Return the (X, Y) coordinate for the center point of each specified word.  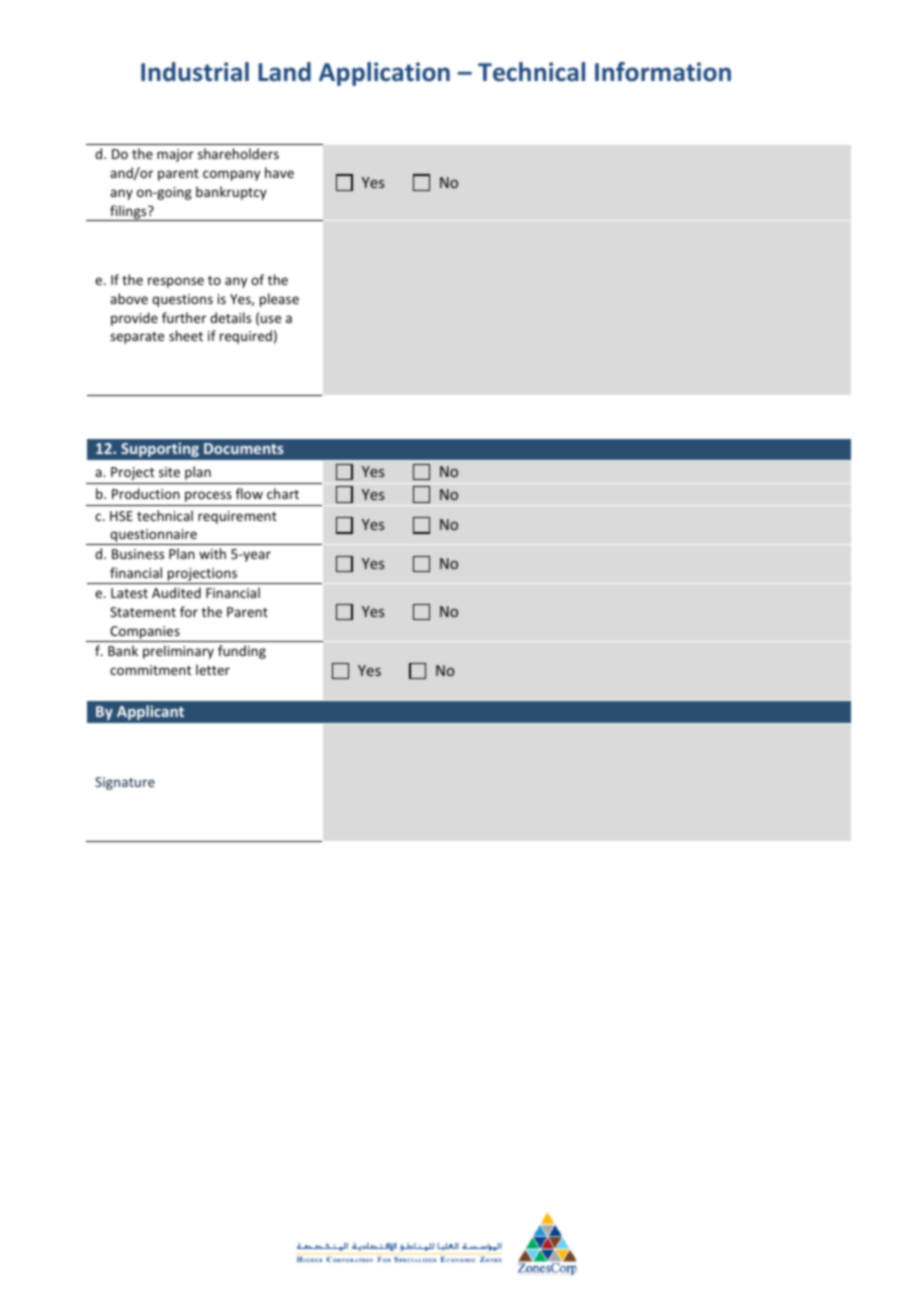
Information (663, 72)
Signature (125, 783)
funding (242, 652)
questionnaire (153, 537)
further (184, 317)
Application (384, 74)
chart (283, 493)
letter (213, 669)
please (279, 300)
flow (249, 493)
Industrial (195, 72)
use (271, 319)
